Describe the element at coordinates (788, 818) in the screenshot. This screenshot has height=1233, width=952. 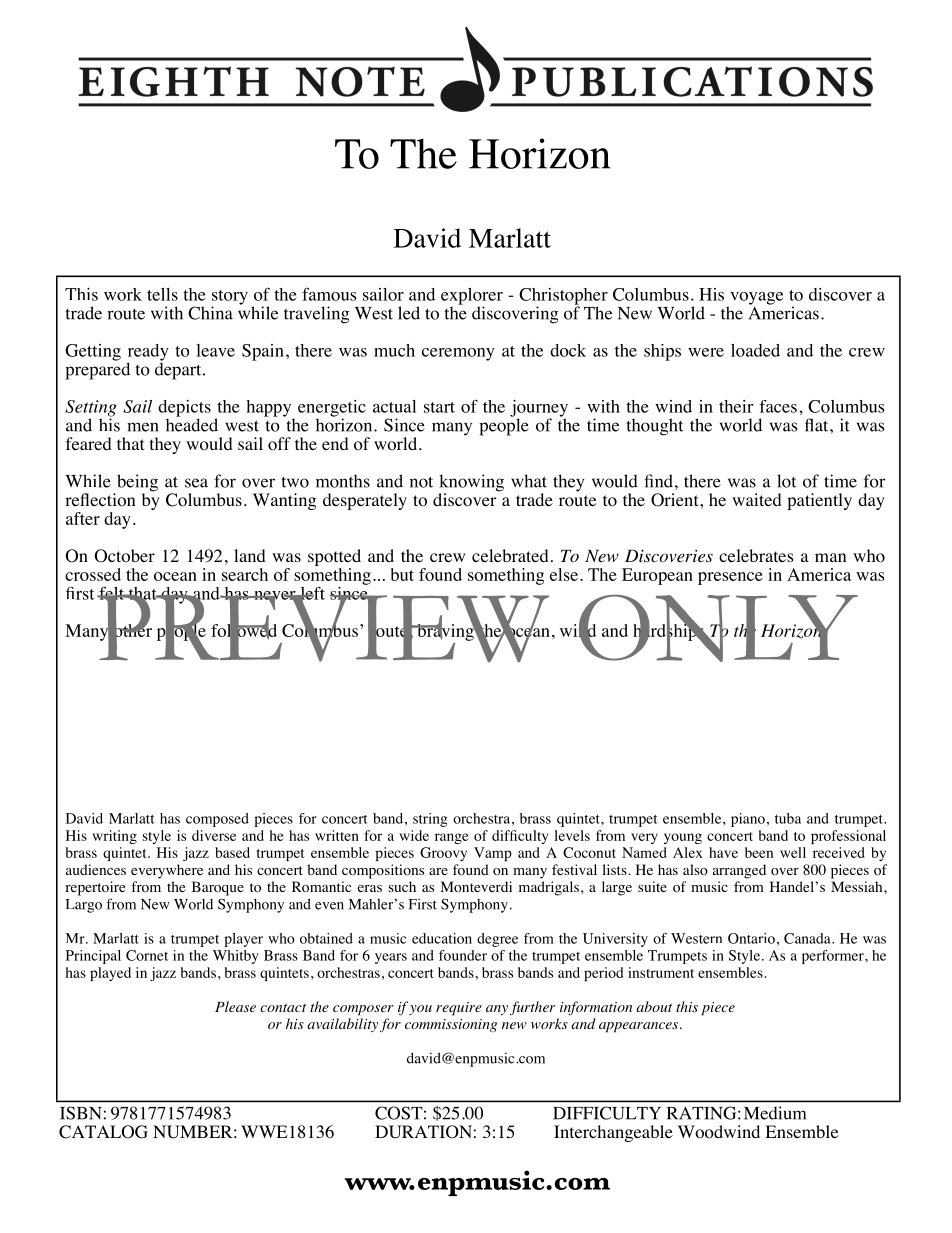
I see `tuba` at that location.
